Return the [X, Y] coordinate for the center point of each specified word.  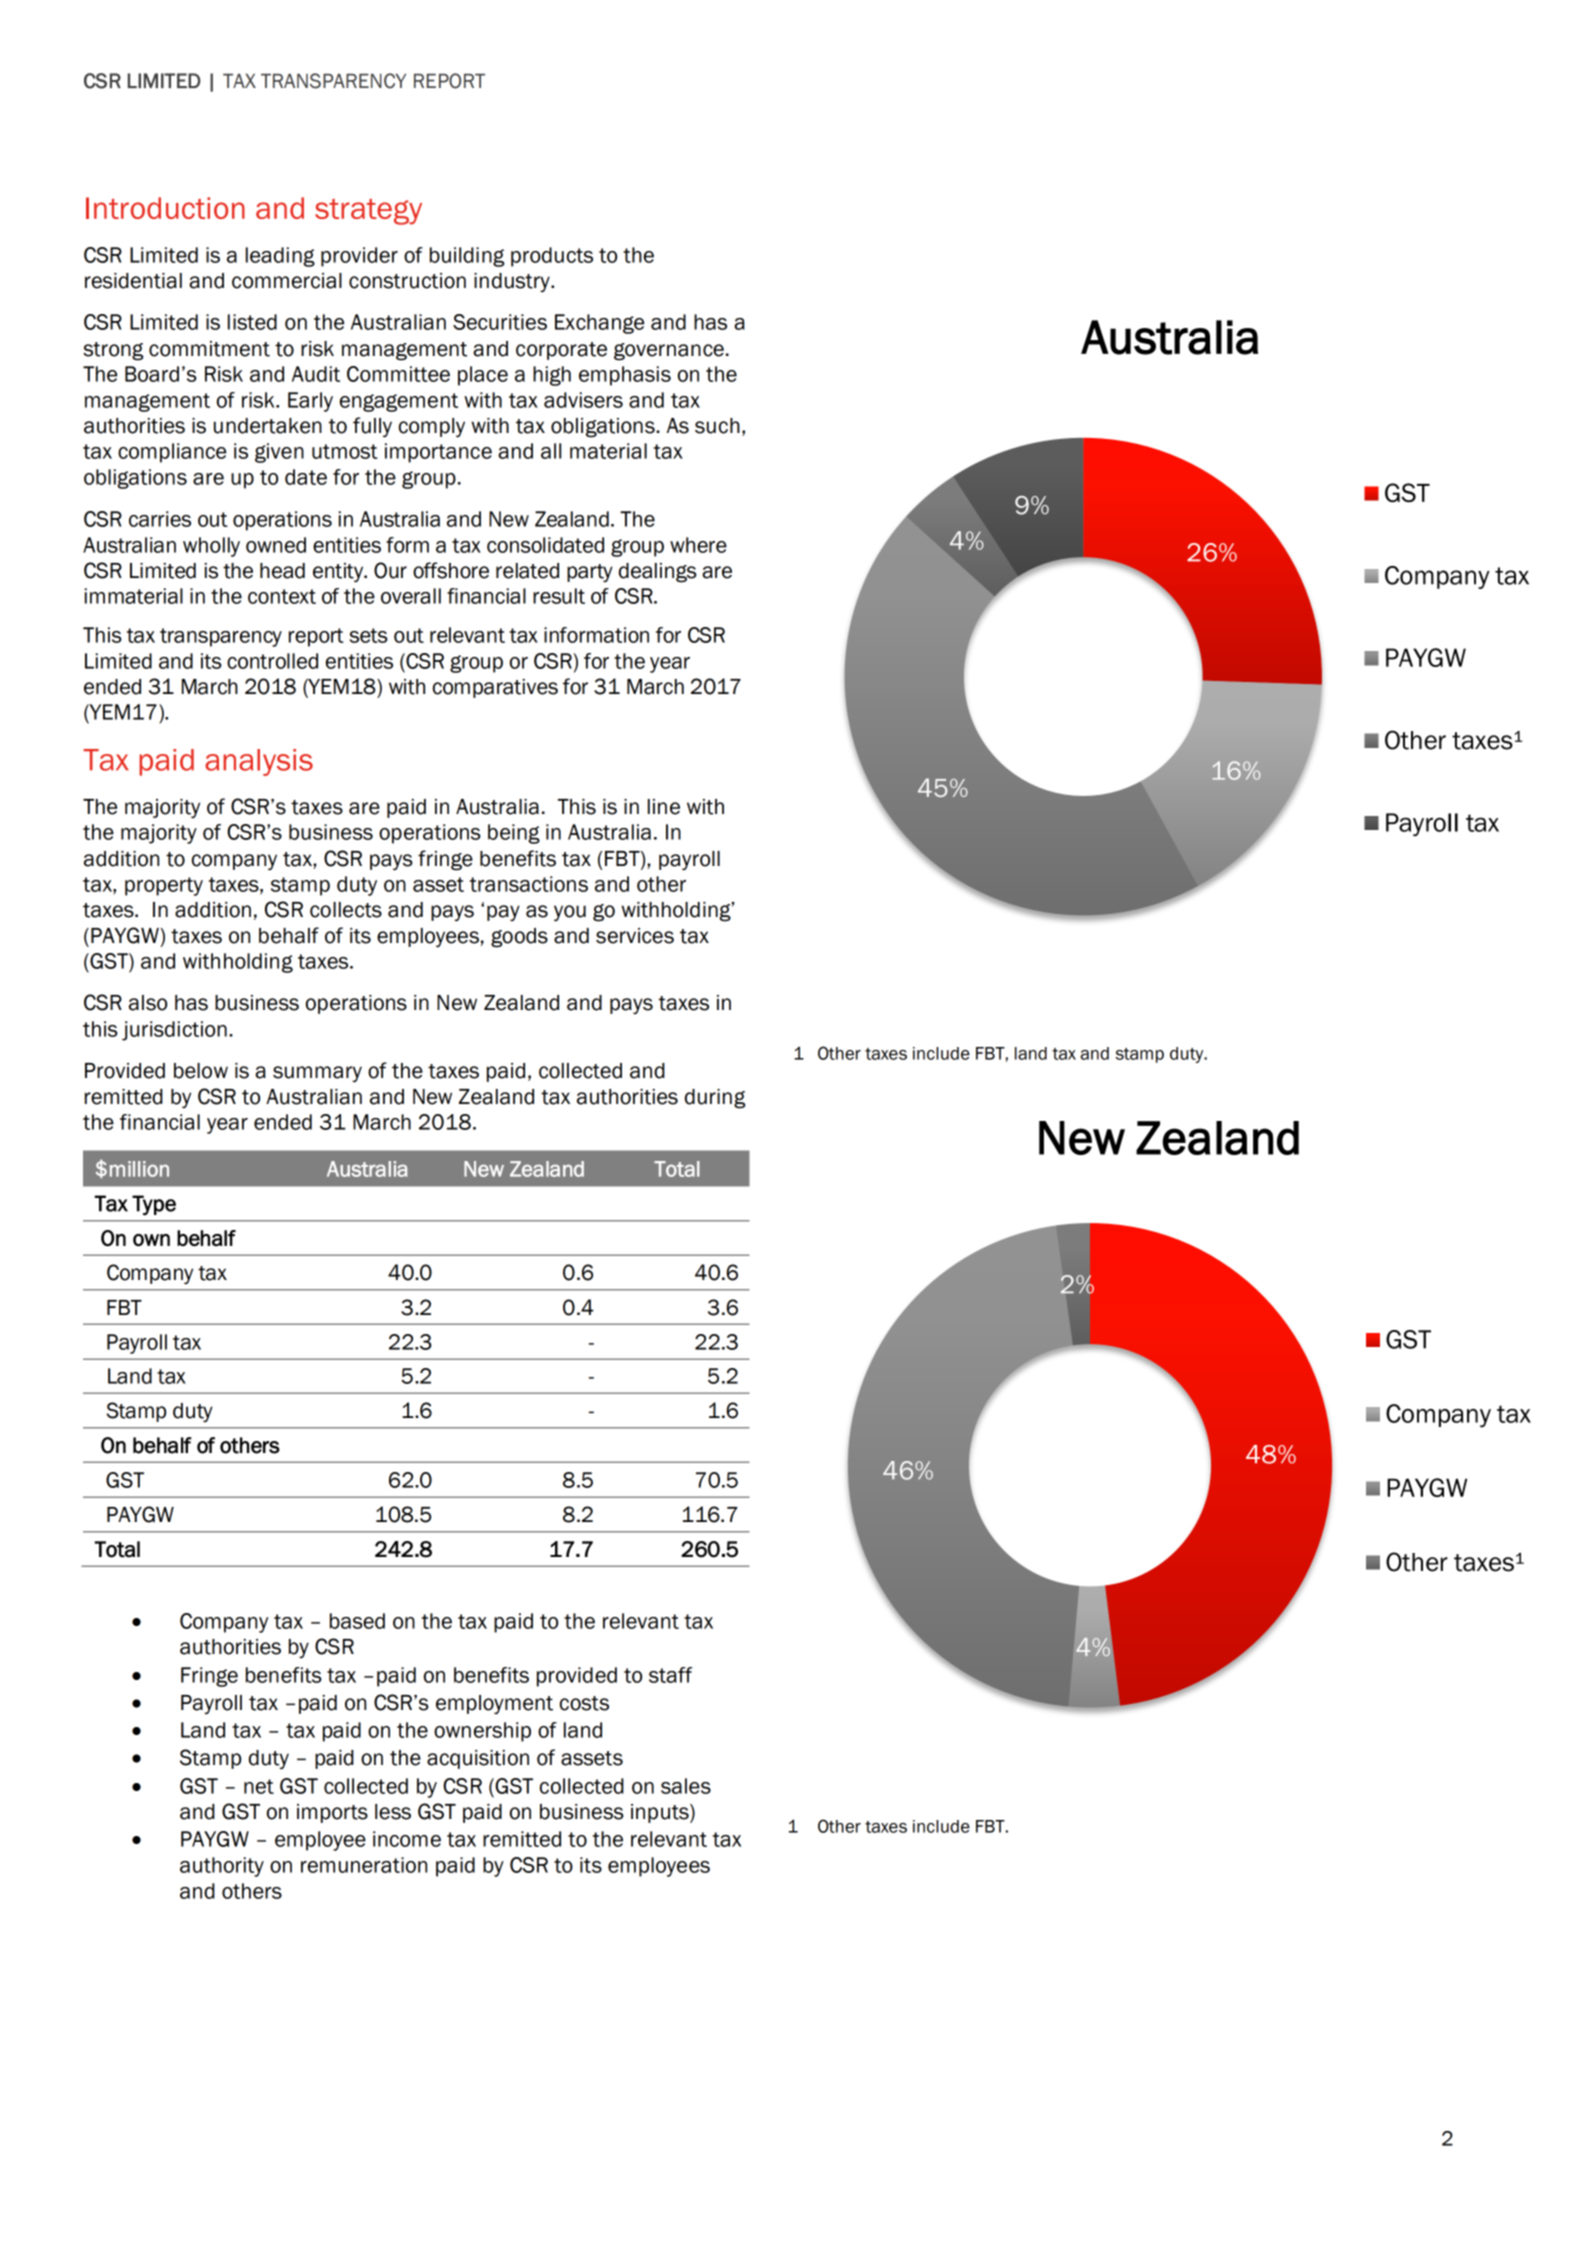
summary [317, 1074]
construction [407, 281]
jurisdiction [174, 1031]
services [635, 936]
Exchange [599, 324]
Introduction [165, 208]
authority [222, 1867]
